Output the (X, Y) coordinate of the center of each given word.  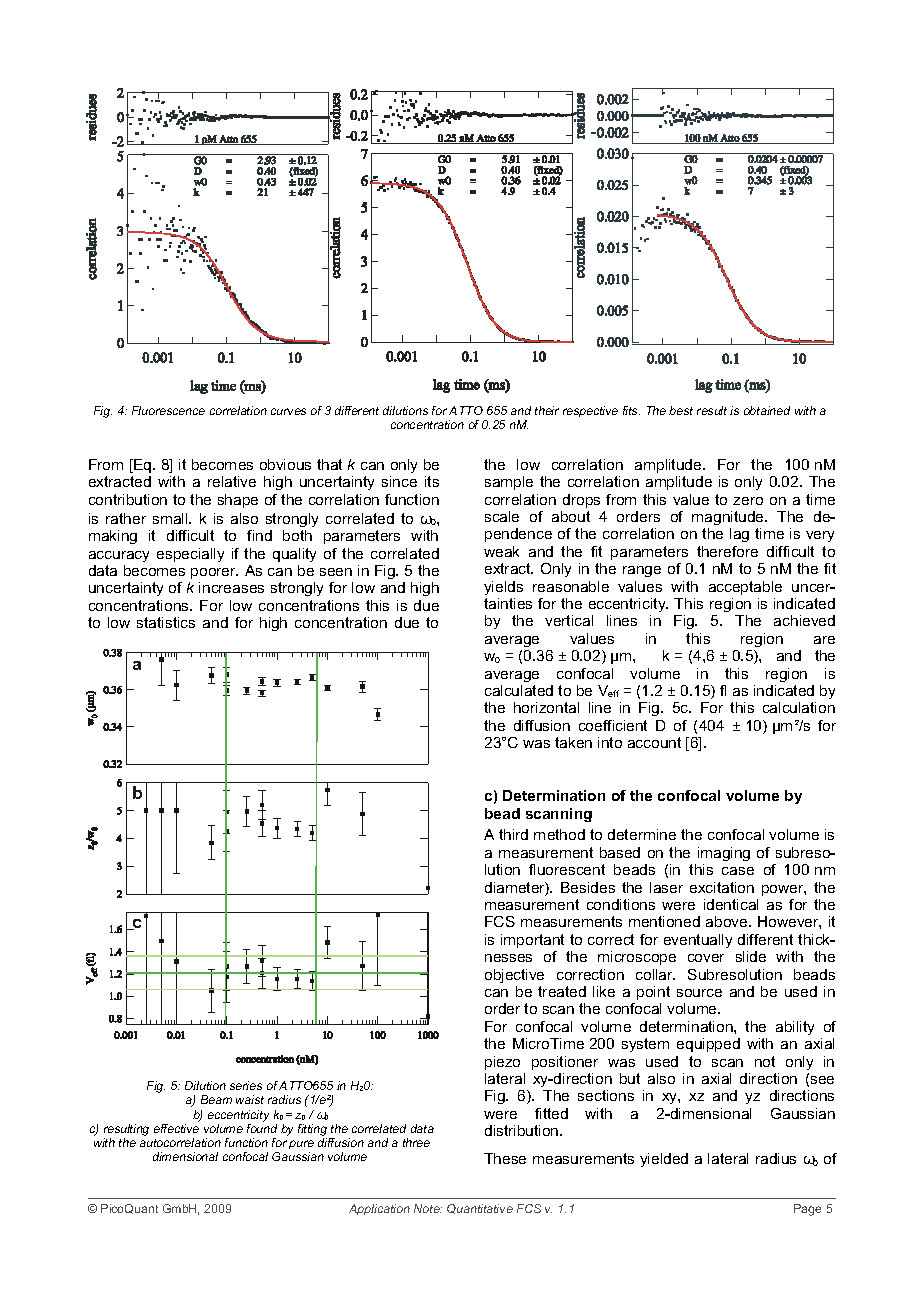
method (559, 834)
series (246, 1085)
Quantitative (480, 1209)
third (513, 834)
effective (176, 1128)
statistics (166, 622)
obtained (767, 410)
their (547, 410)
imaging (724, 854)
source (699, 993)
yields (503, 588)
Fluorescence (168, 410)
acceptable (745, 588)
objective (514, 976)
